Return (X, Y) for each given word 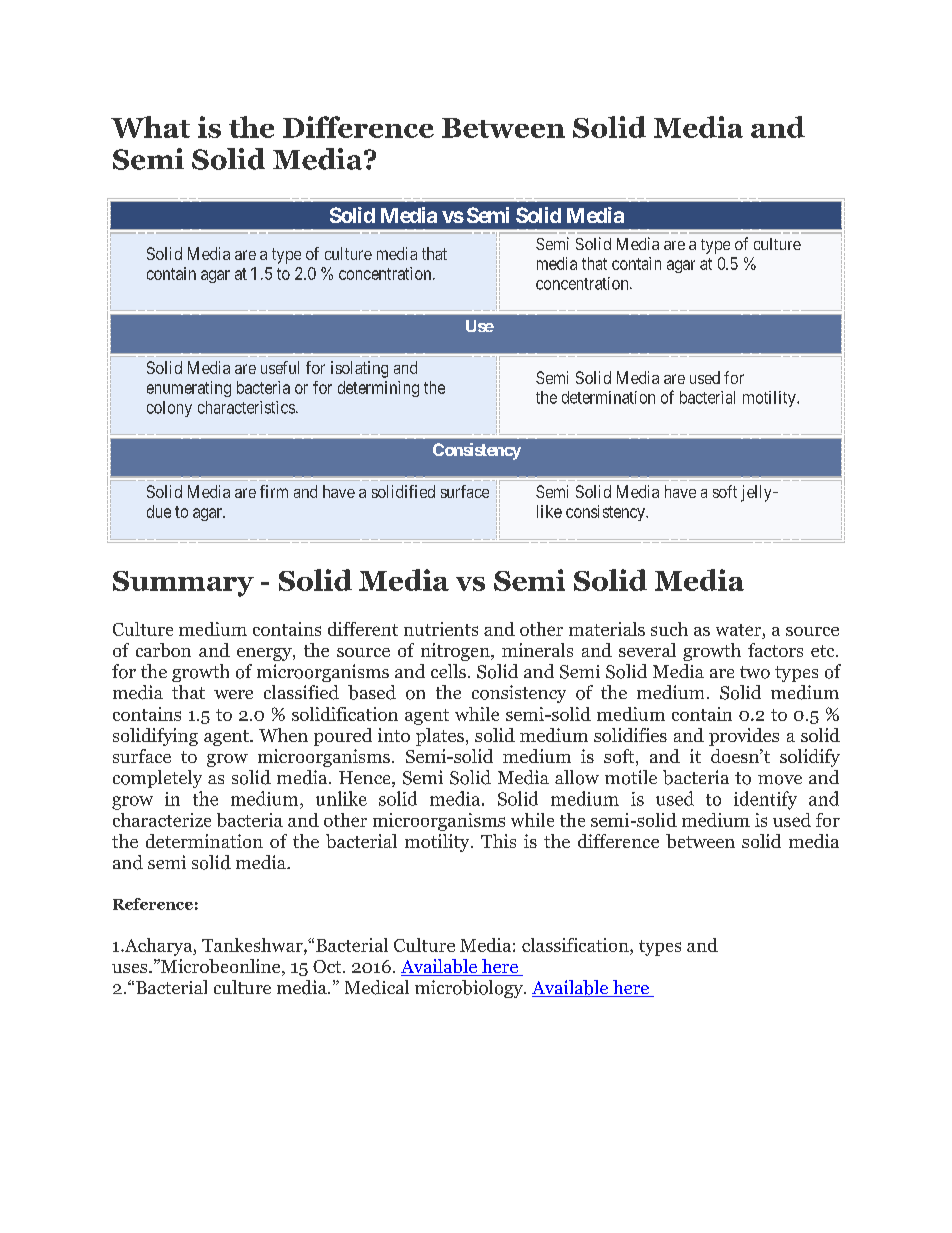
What (150, 127)
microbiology (470, 989)
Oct (328, 966)
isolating (359, 369)
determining (378, 389)
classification (576, 946)
